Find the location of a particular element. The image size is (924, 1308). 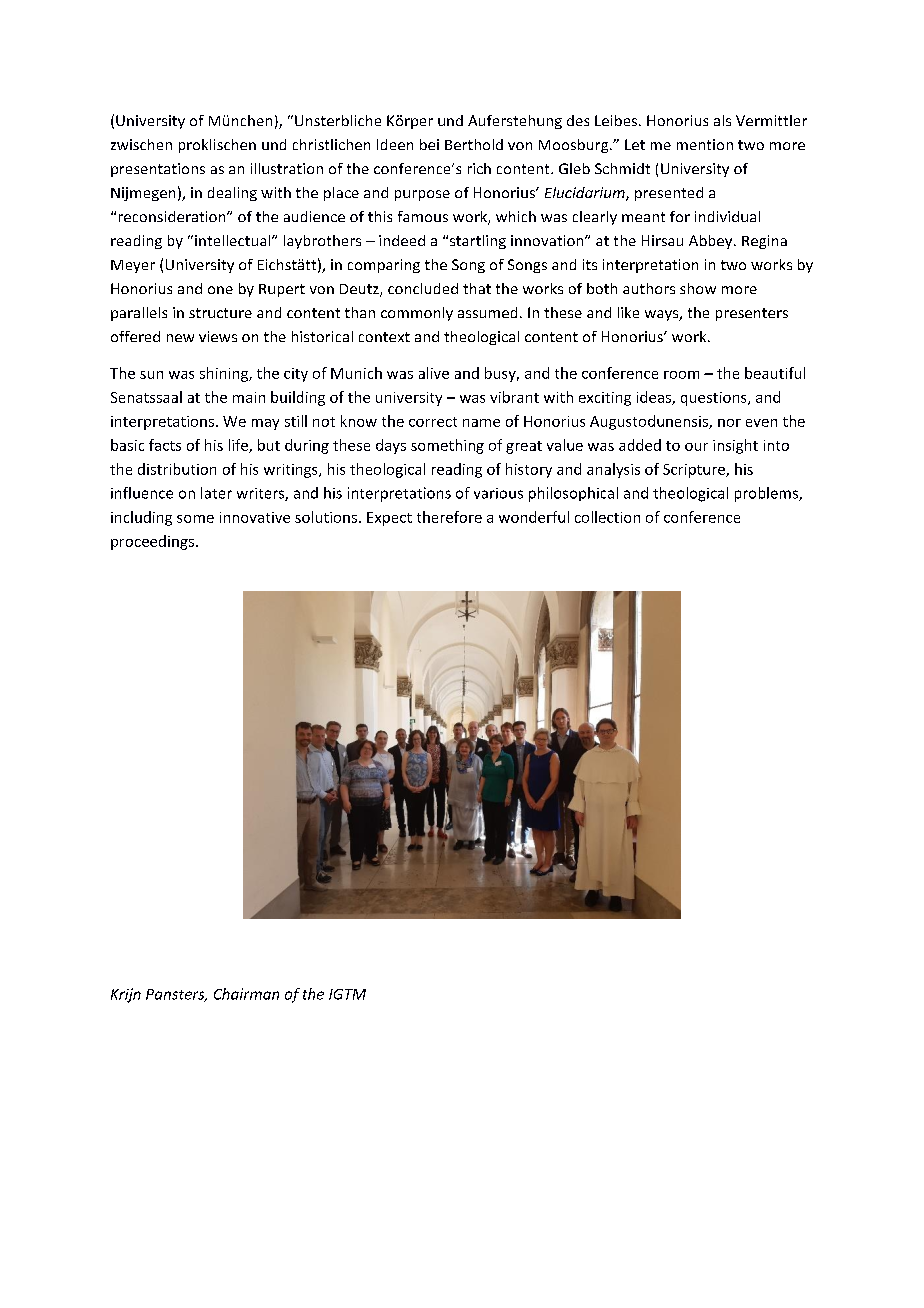

mention is located at coordinates (705, 144).
